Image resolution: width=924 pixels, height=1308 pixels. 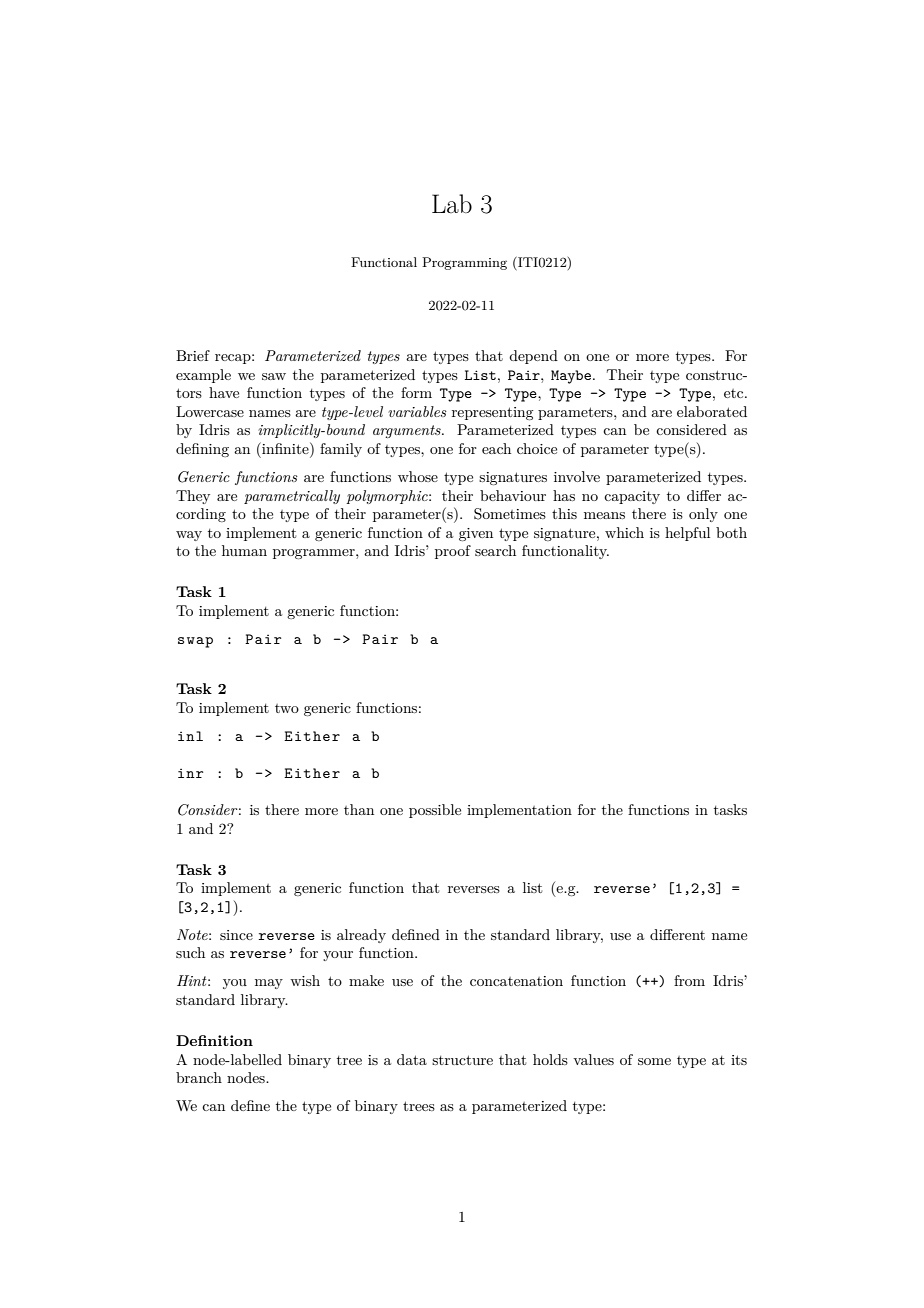 What do you see at coordinates (735, 393) in the screenshot?
I see `etc` at bounding box center [735, 393].
